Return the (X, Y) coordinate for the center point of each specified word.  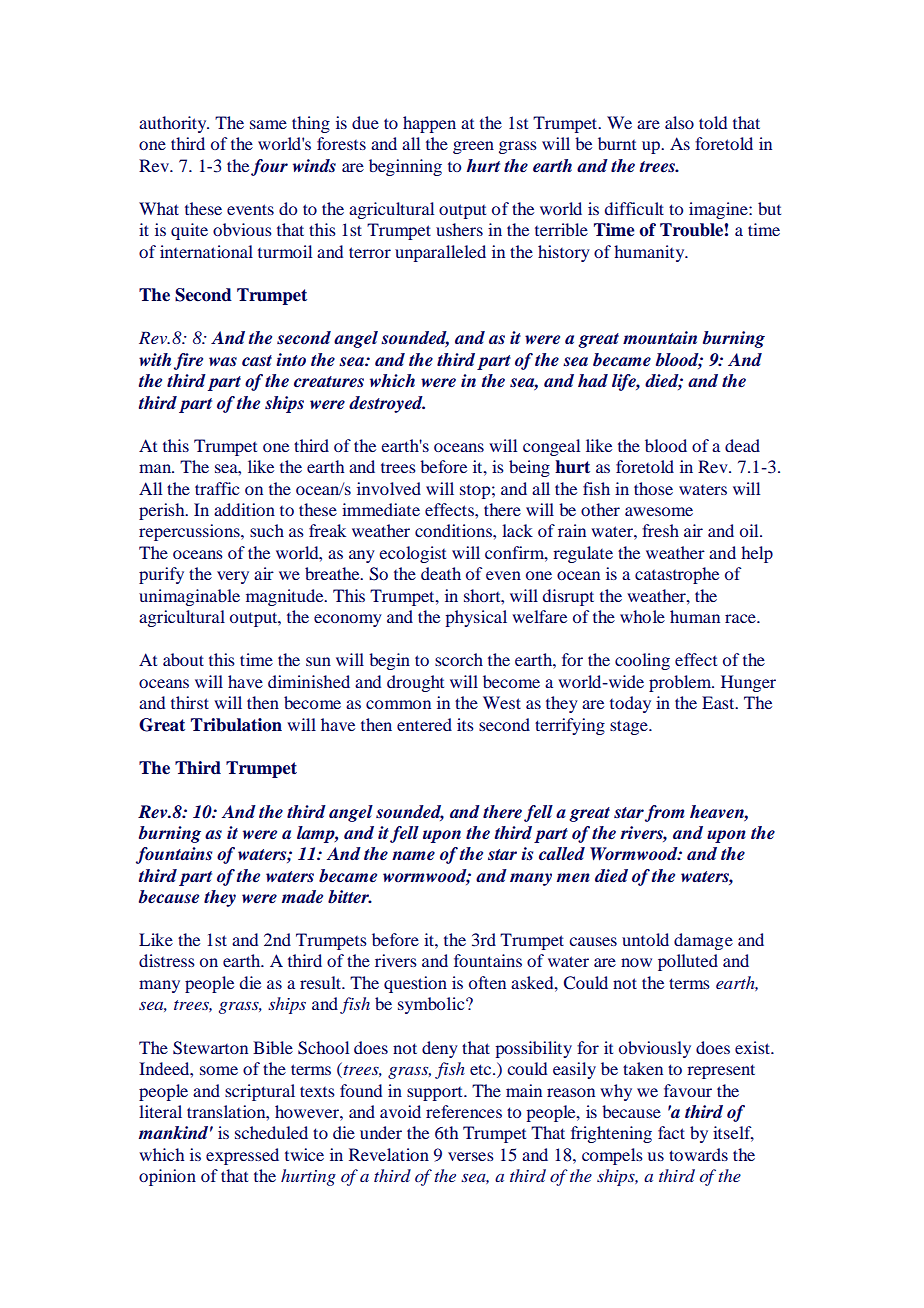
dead (742, 445)
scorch (459, 659)
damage (703, 941)
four (269, 167)
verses (471, 1156)
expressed (242, 1156)
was (223, 361)
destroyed (387, 404)
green (473, 147)
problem (681, 683)
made (302, 897)
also (679, 122)
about (183, 659)
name (413, 855)
